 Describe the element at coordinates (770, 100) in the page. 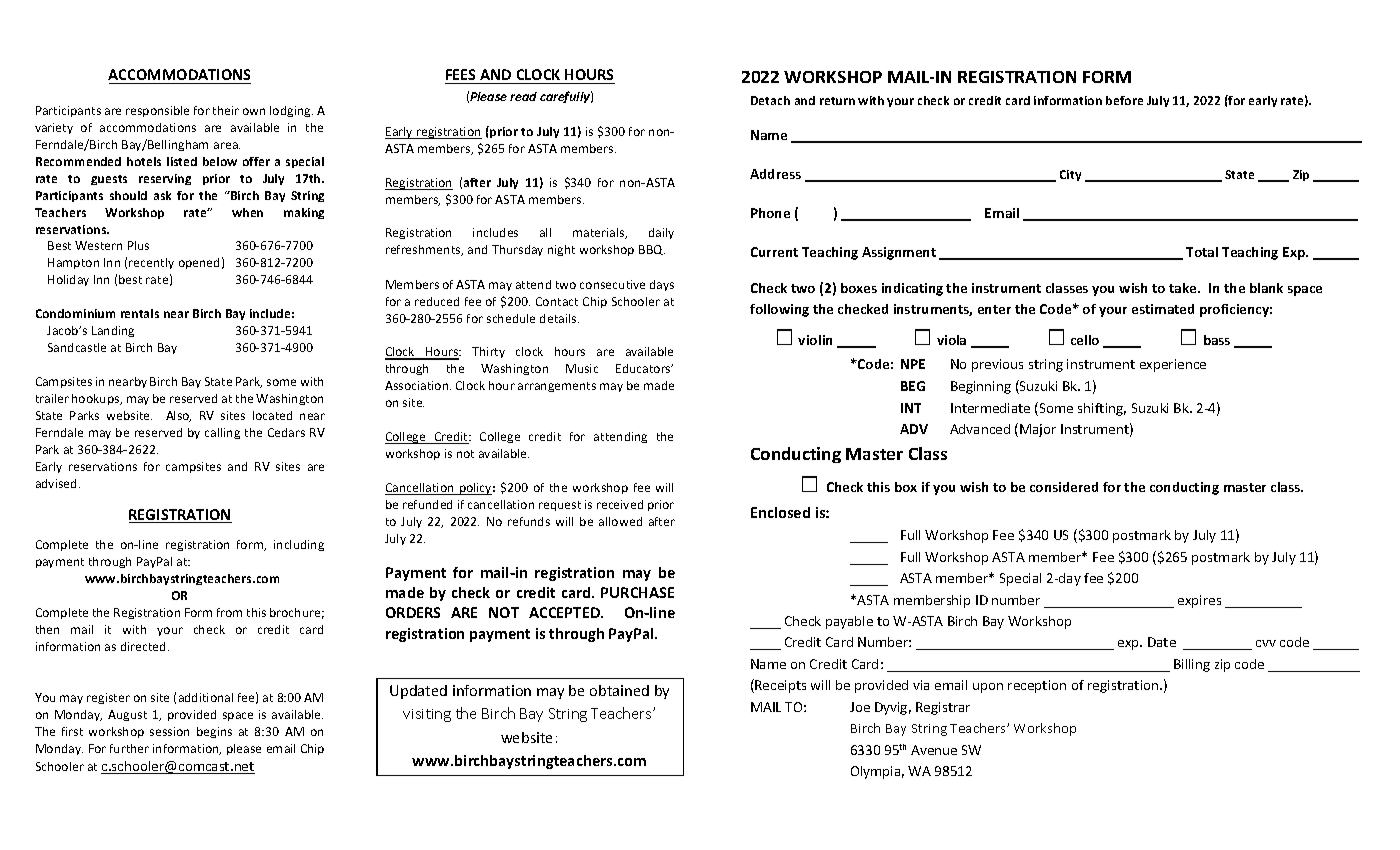

I see `Detach` at that location.
